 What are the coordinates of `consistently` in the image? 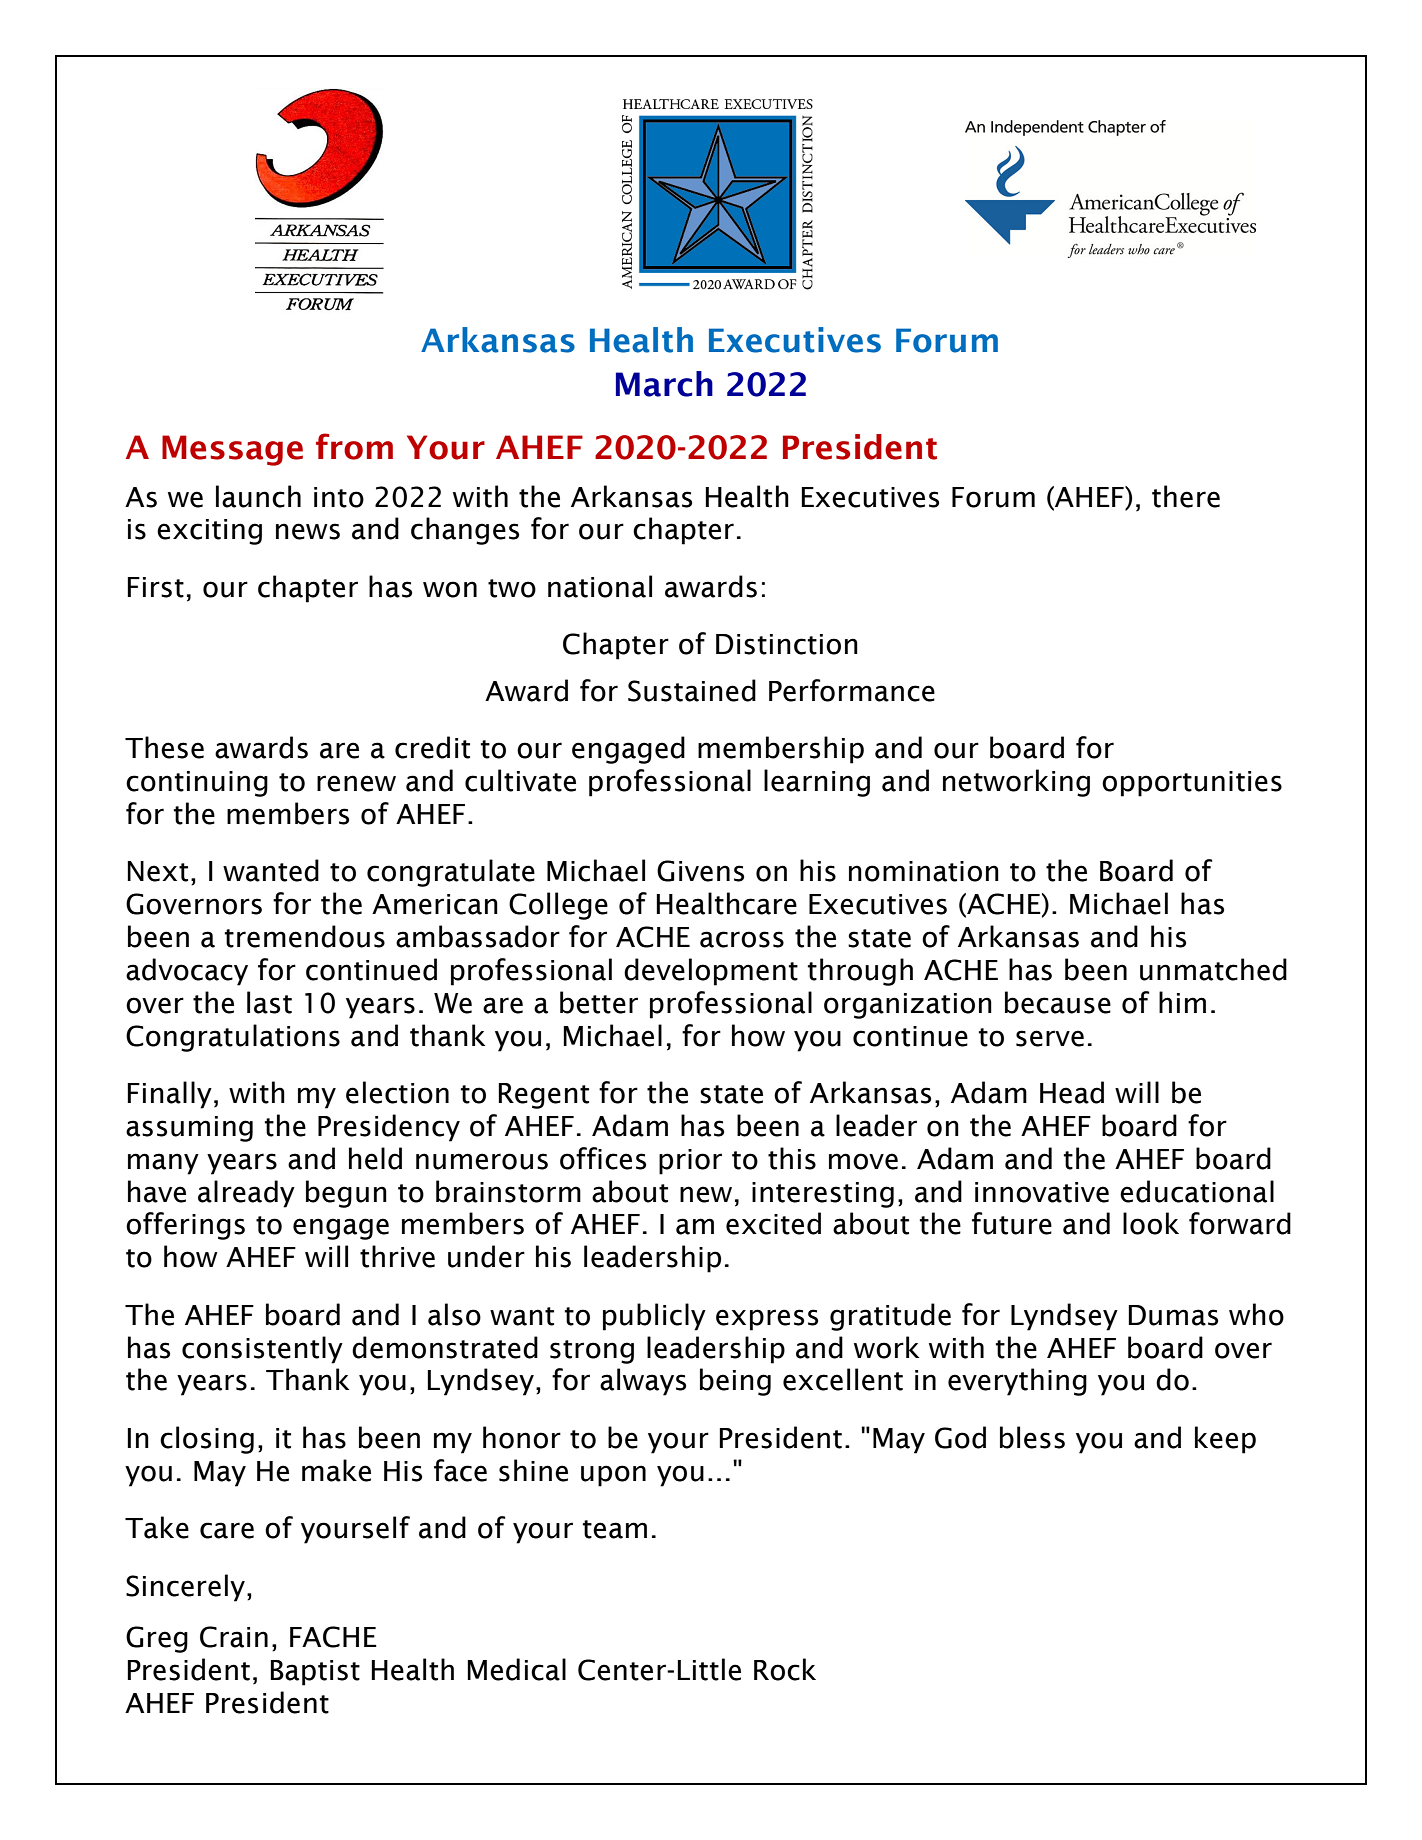 It's located at (262, 1350).
